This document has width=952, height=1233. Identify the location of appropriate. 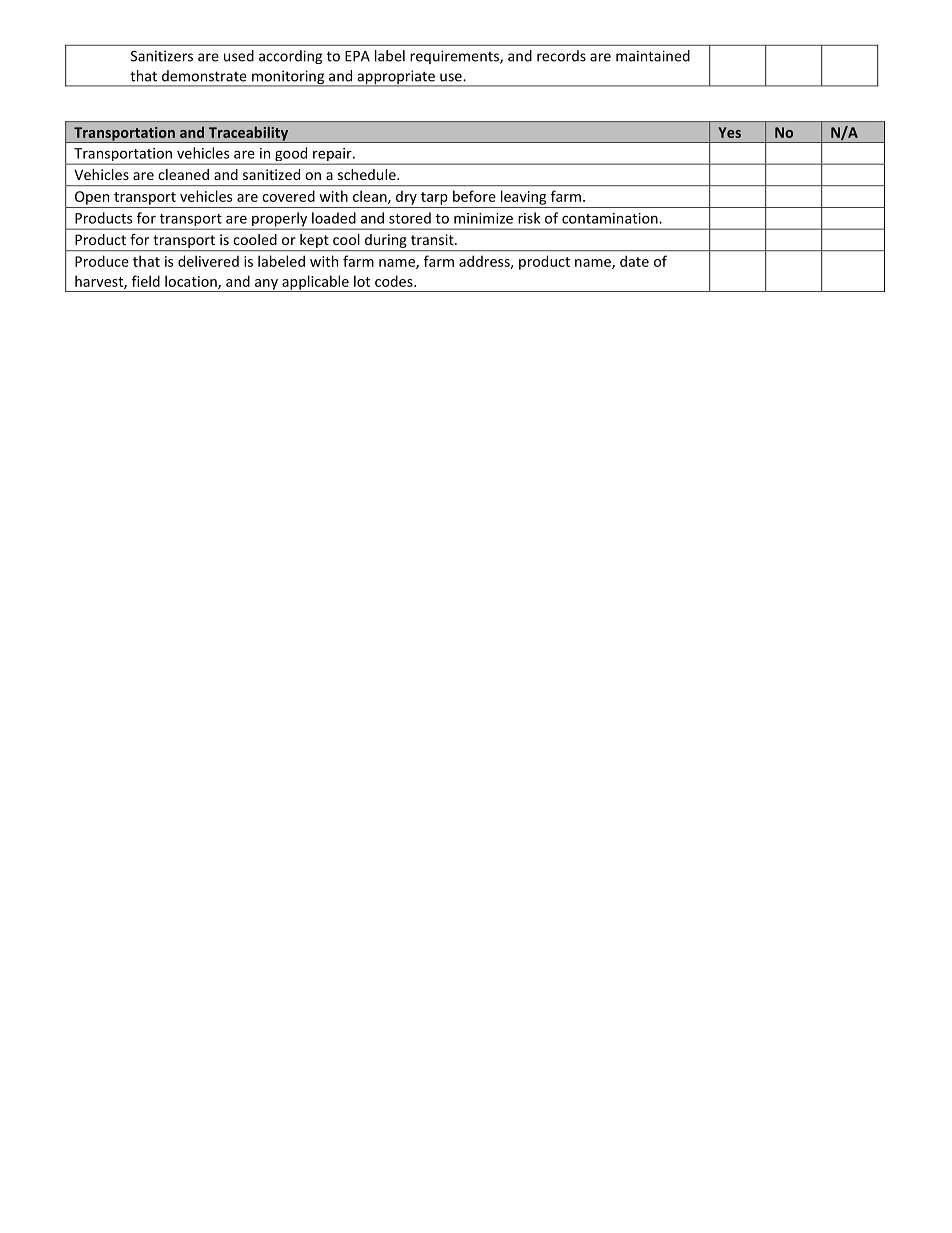
(396, 78).
